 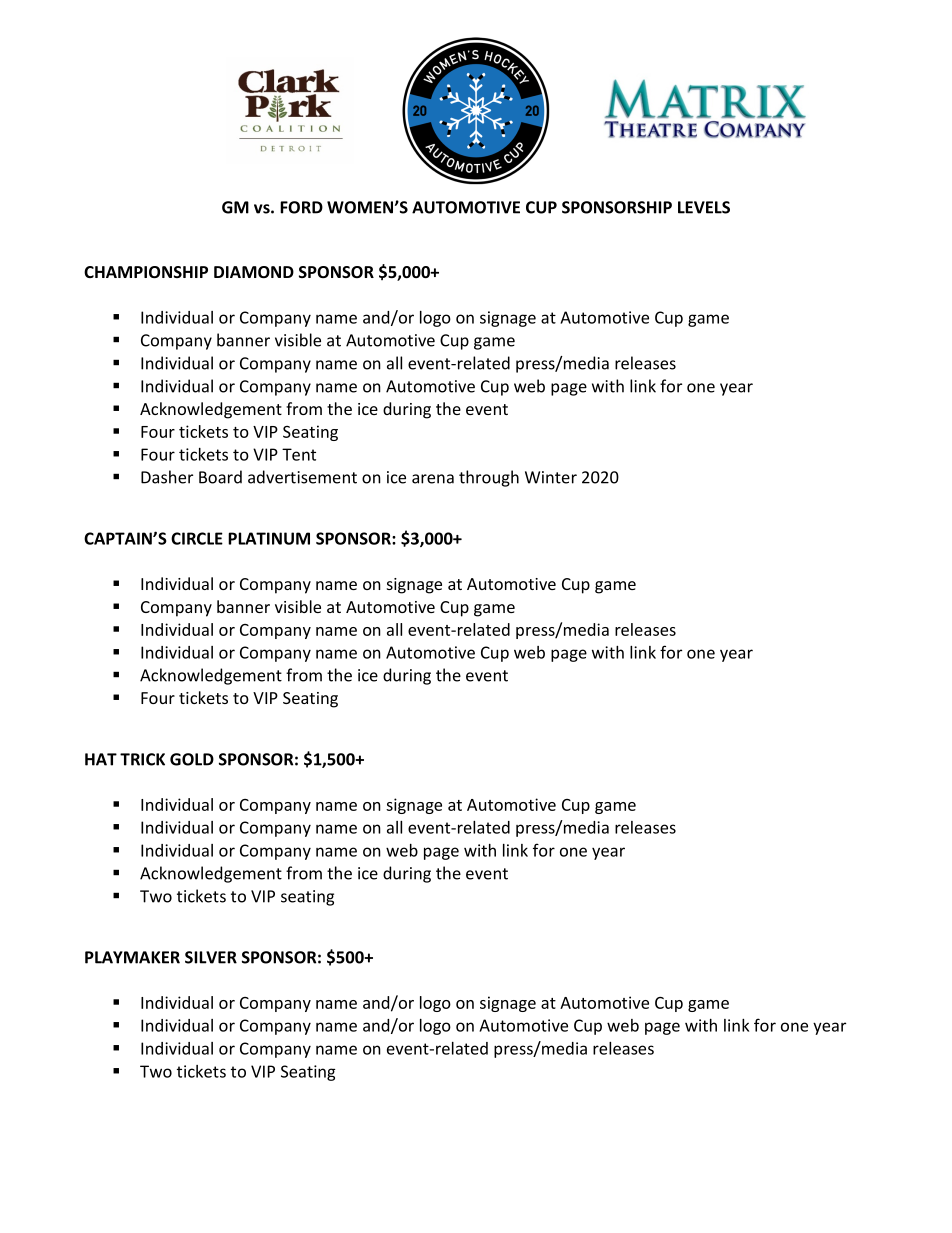 What do you see at coordinates (197, 538) in the screenshot?
I see `CIRCLE` at bounding box center [197, 538].
